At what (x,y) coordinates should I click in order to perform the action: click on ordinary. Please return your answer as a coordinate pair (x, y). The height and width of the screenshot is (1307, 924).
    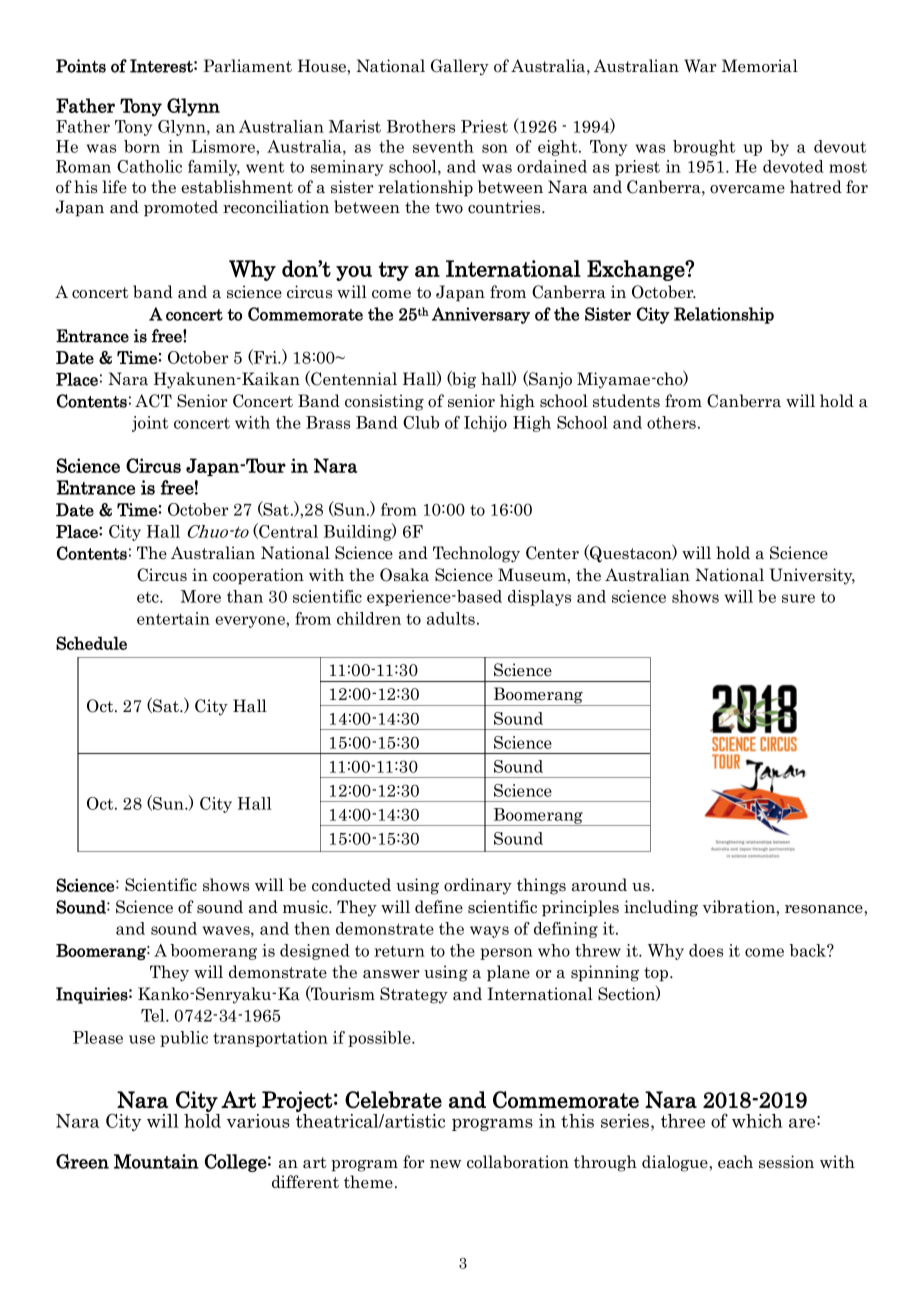
    Looking at the image, I should click on (478, 886).
